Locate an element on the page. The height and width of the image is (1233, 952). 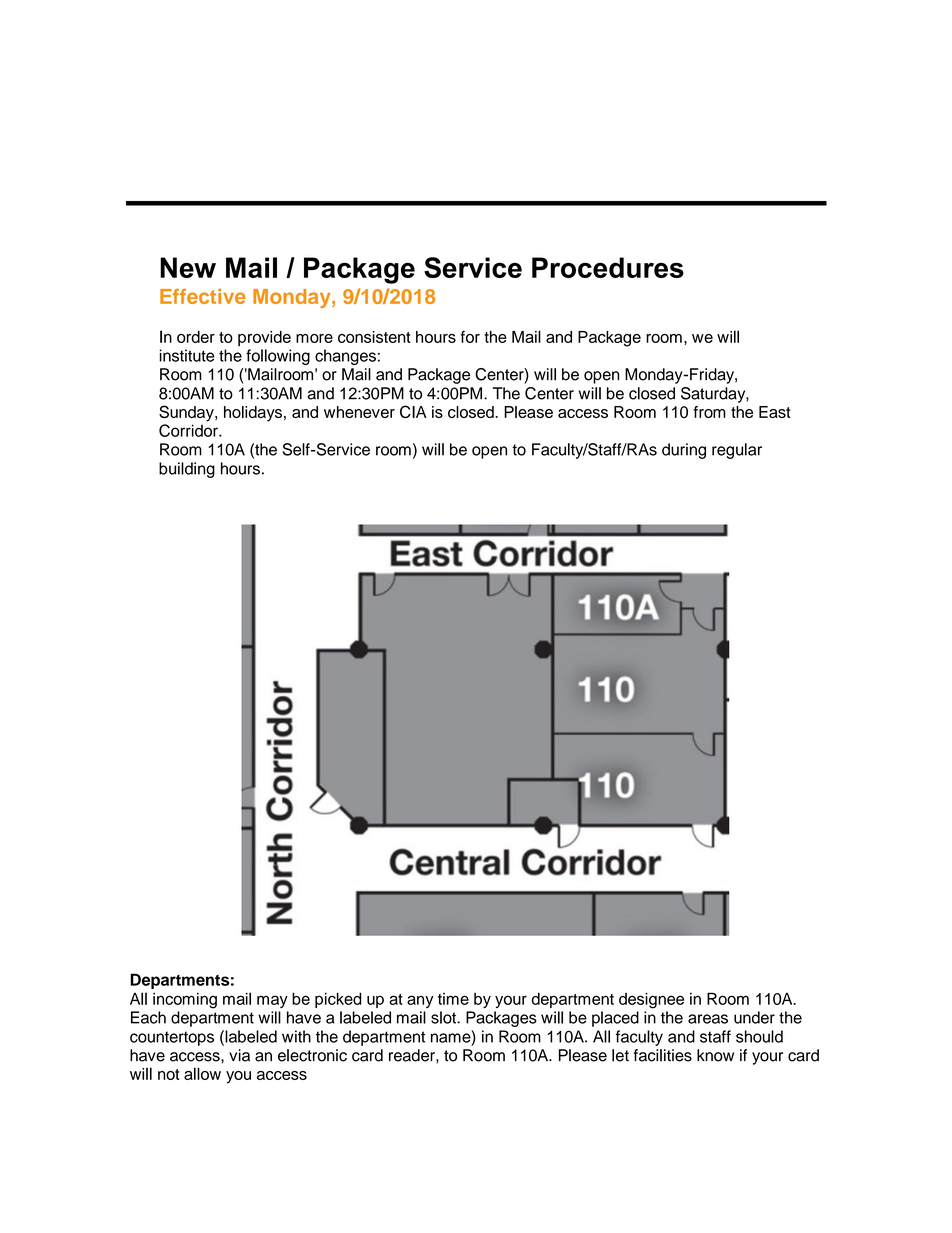
via is located at coordinates (239, 1055).
